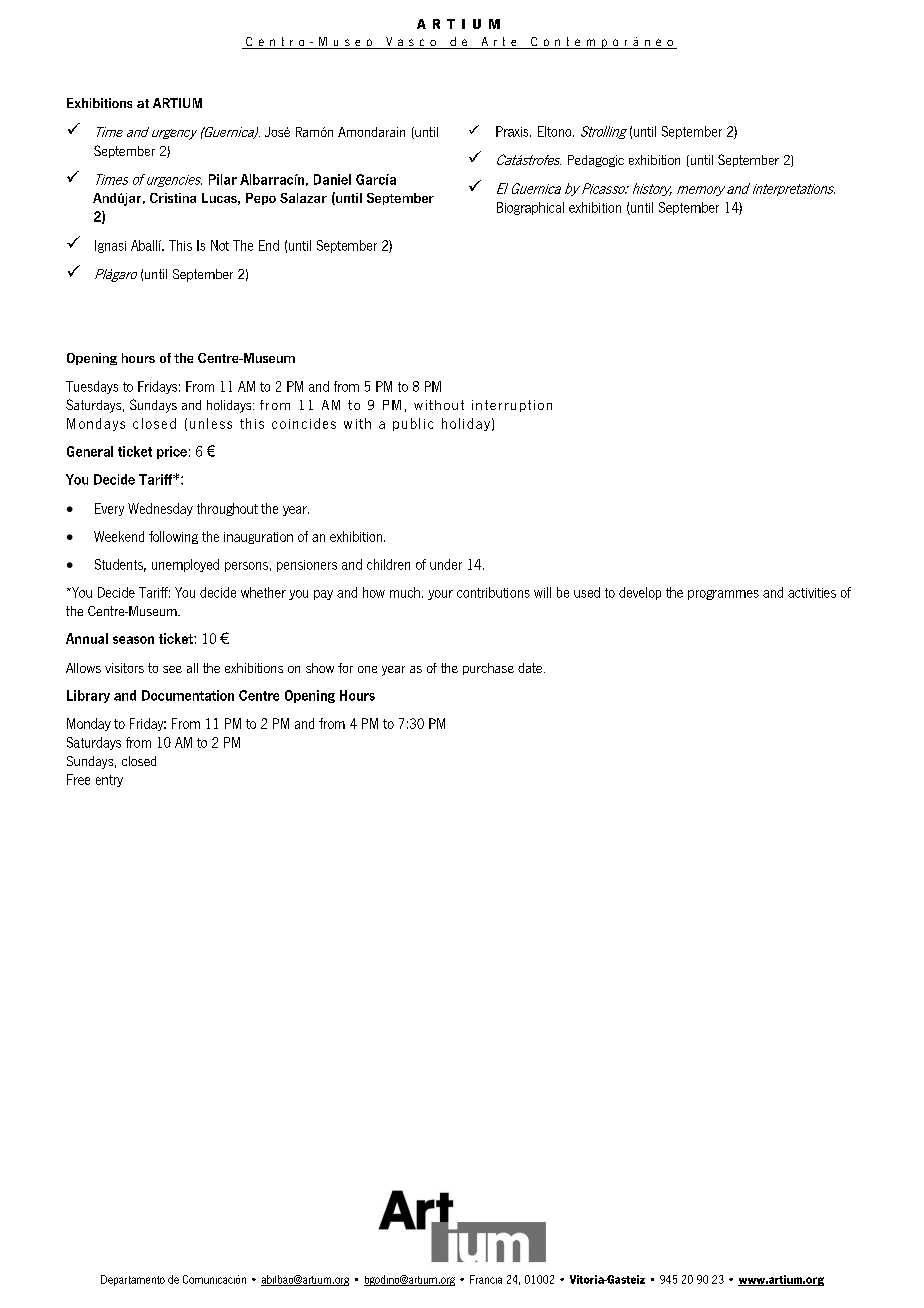 This image has width=924, height=1308. What do you see at coordinates (188, 695) in the image?
I see `Documentation` at bounding box center [188, 695].
